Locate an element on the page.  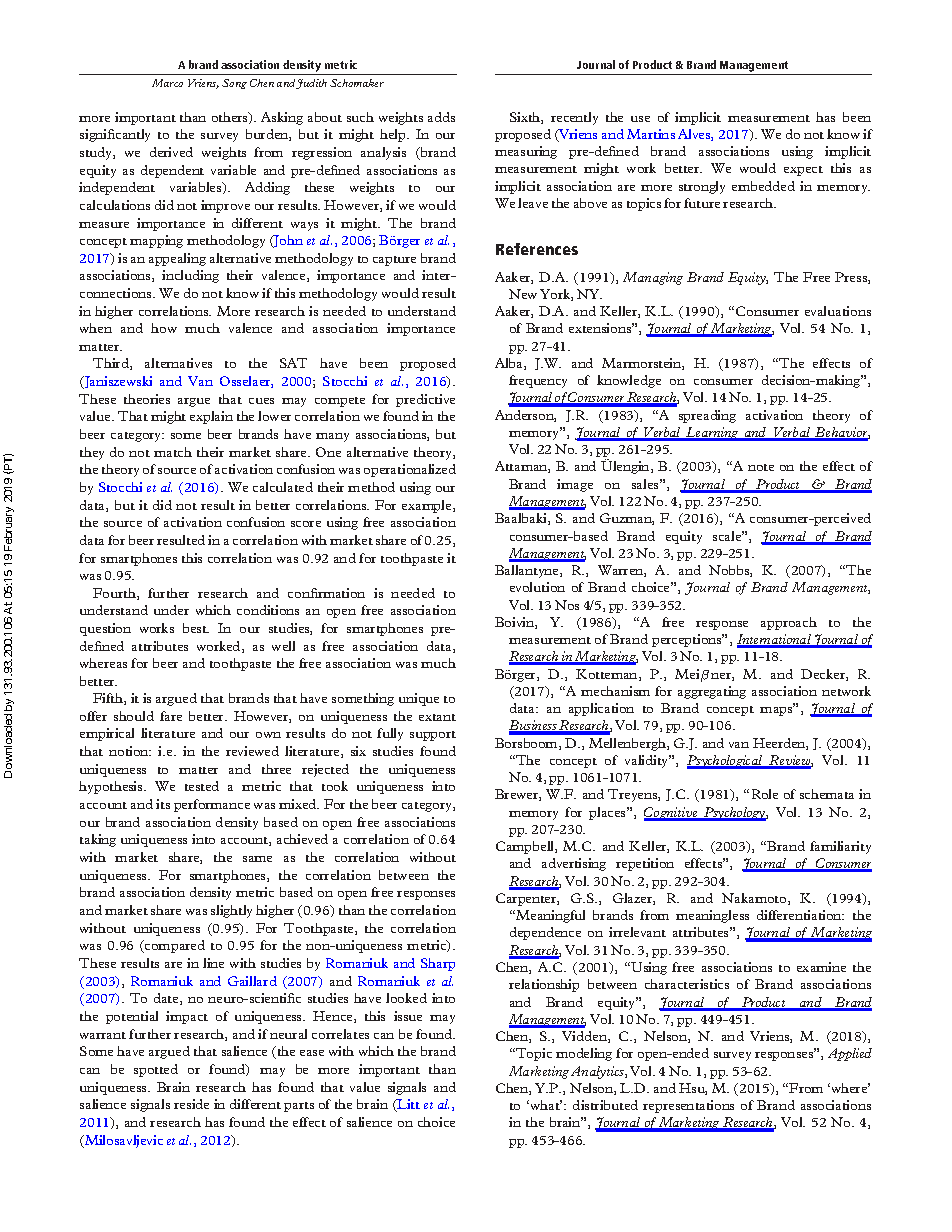
maps is located at coordinates (777, 710).
